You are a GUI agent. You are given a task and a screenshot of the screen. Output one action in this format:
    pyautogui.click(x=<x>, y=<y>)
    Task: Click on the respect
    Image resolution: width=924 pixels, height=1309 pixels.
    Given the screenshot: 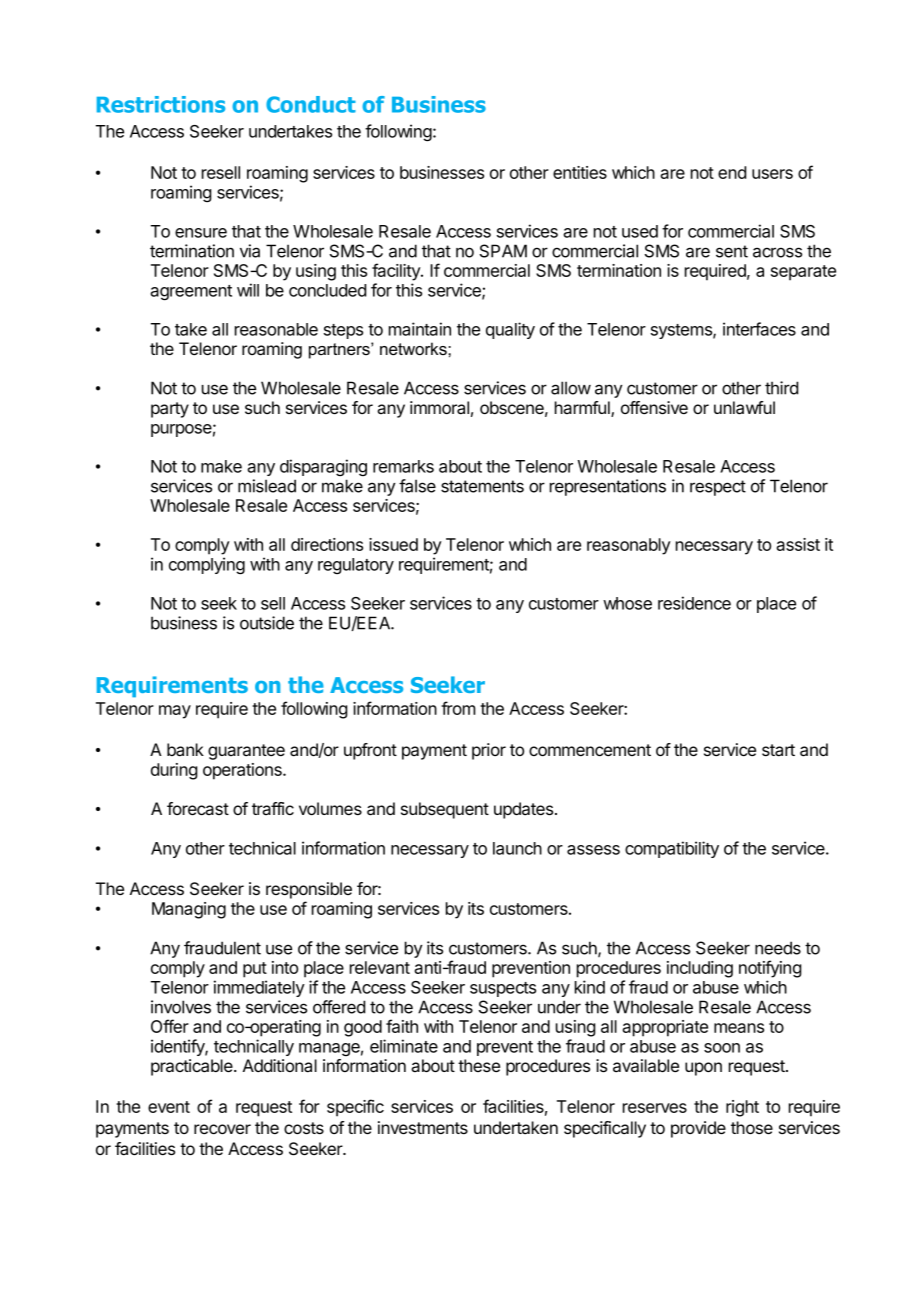 What is the action you would take?
    pyautogui.click(x=718, y=488)
